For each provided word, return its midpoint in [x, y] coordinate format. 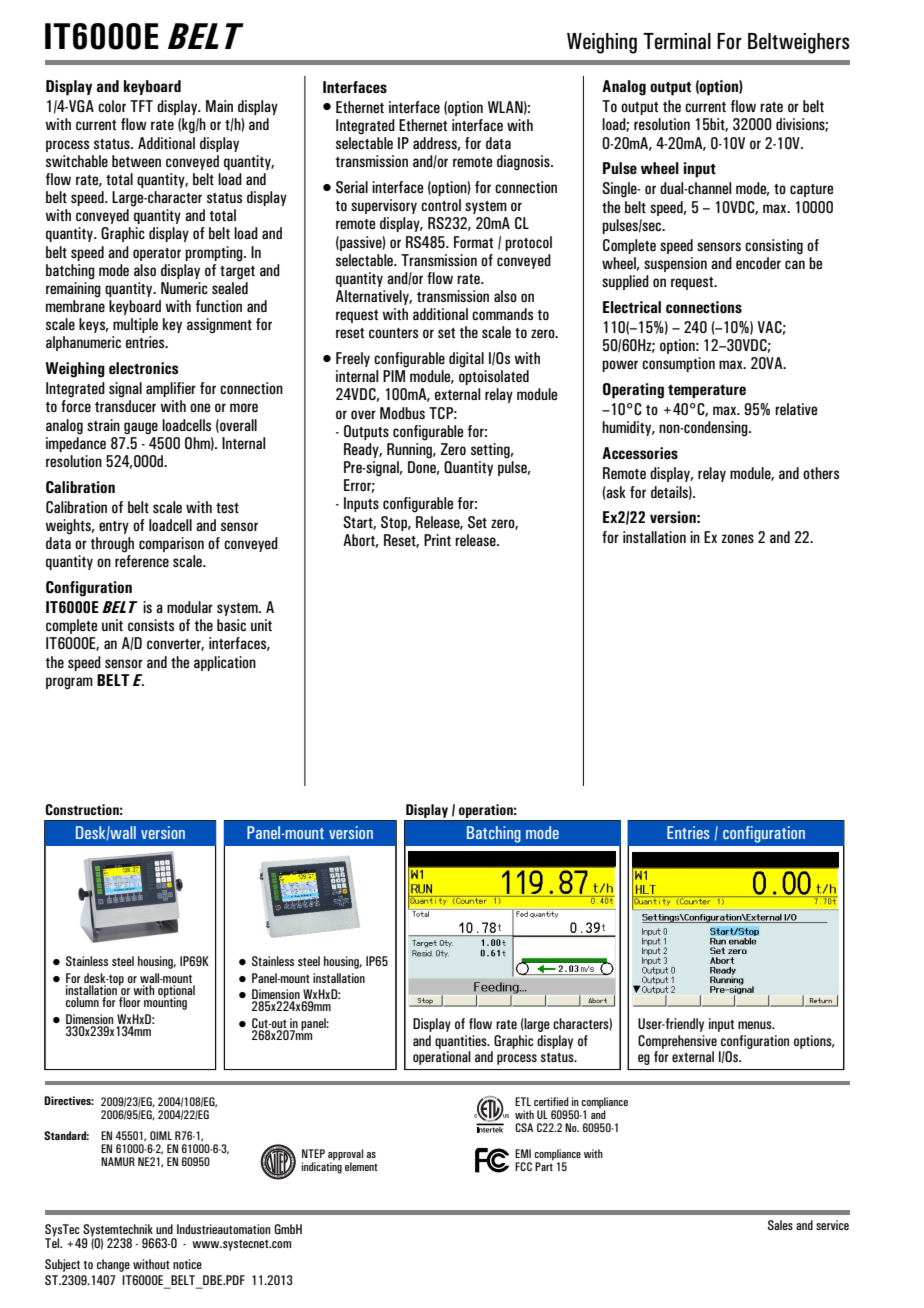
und [164, 1229]
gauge [141, 428]
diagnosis [524, 163]
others [821, 473]
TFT [141, 106]
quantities [462, 1042]
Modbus [402, 413]
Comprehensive [677, 1042]
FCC [523, 1166]
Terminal [677, 41]
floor [130, 1002]
